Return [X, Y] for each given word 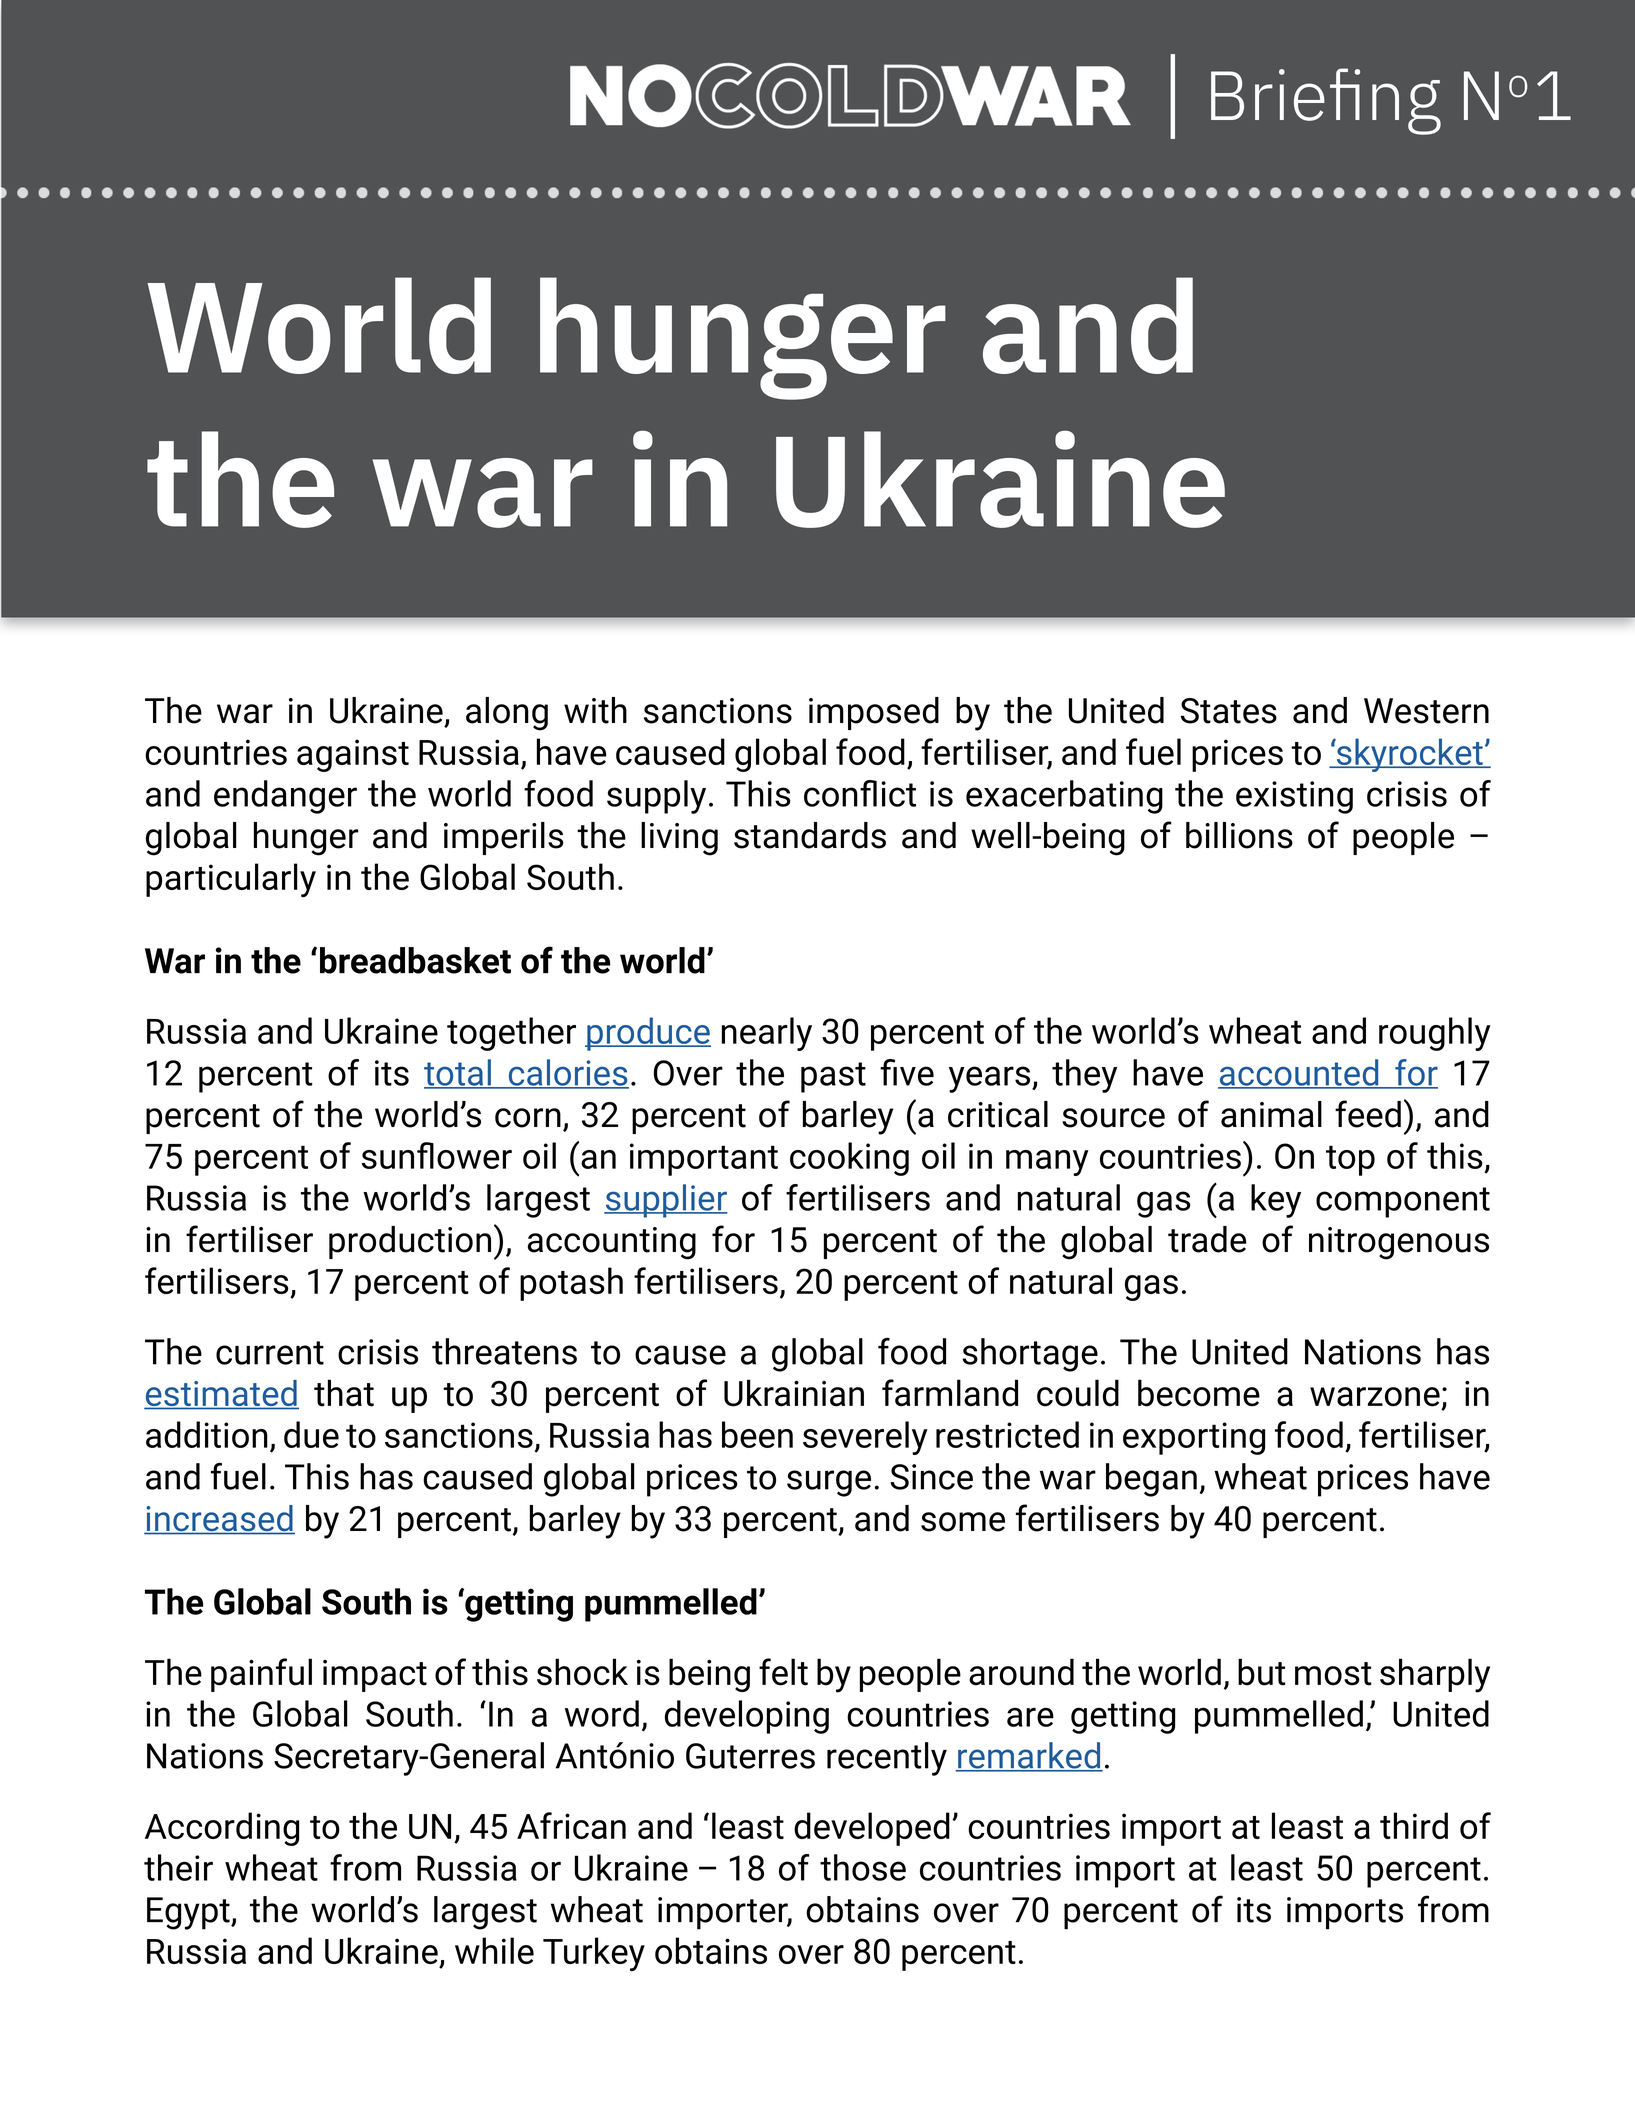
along [507, 714]
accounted [1299, 1073]
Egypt [189, 1913]
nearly [767, 1034]
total [458, 1073]
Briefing [1326, 101]
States [1229, 711]
